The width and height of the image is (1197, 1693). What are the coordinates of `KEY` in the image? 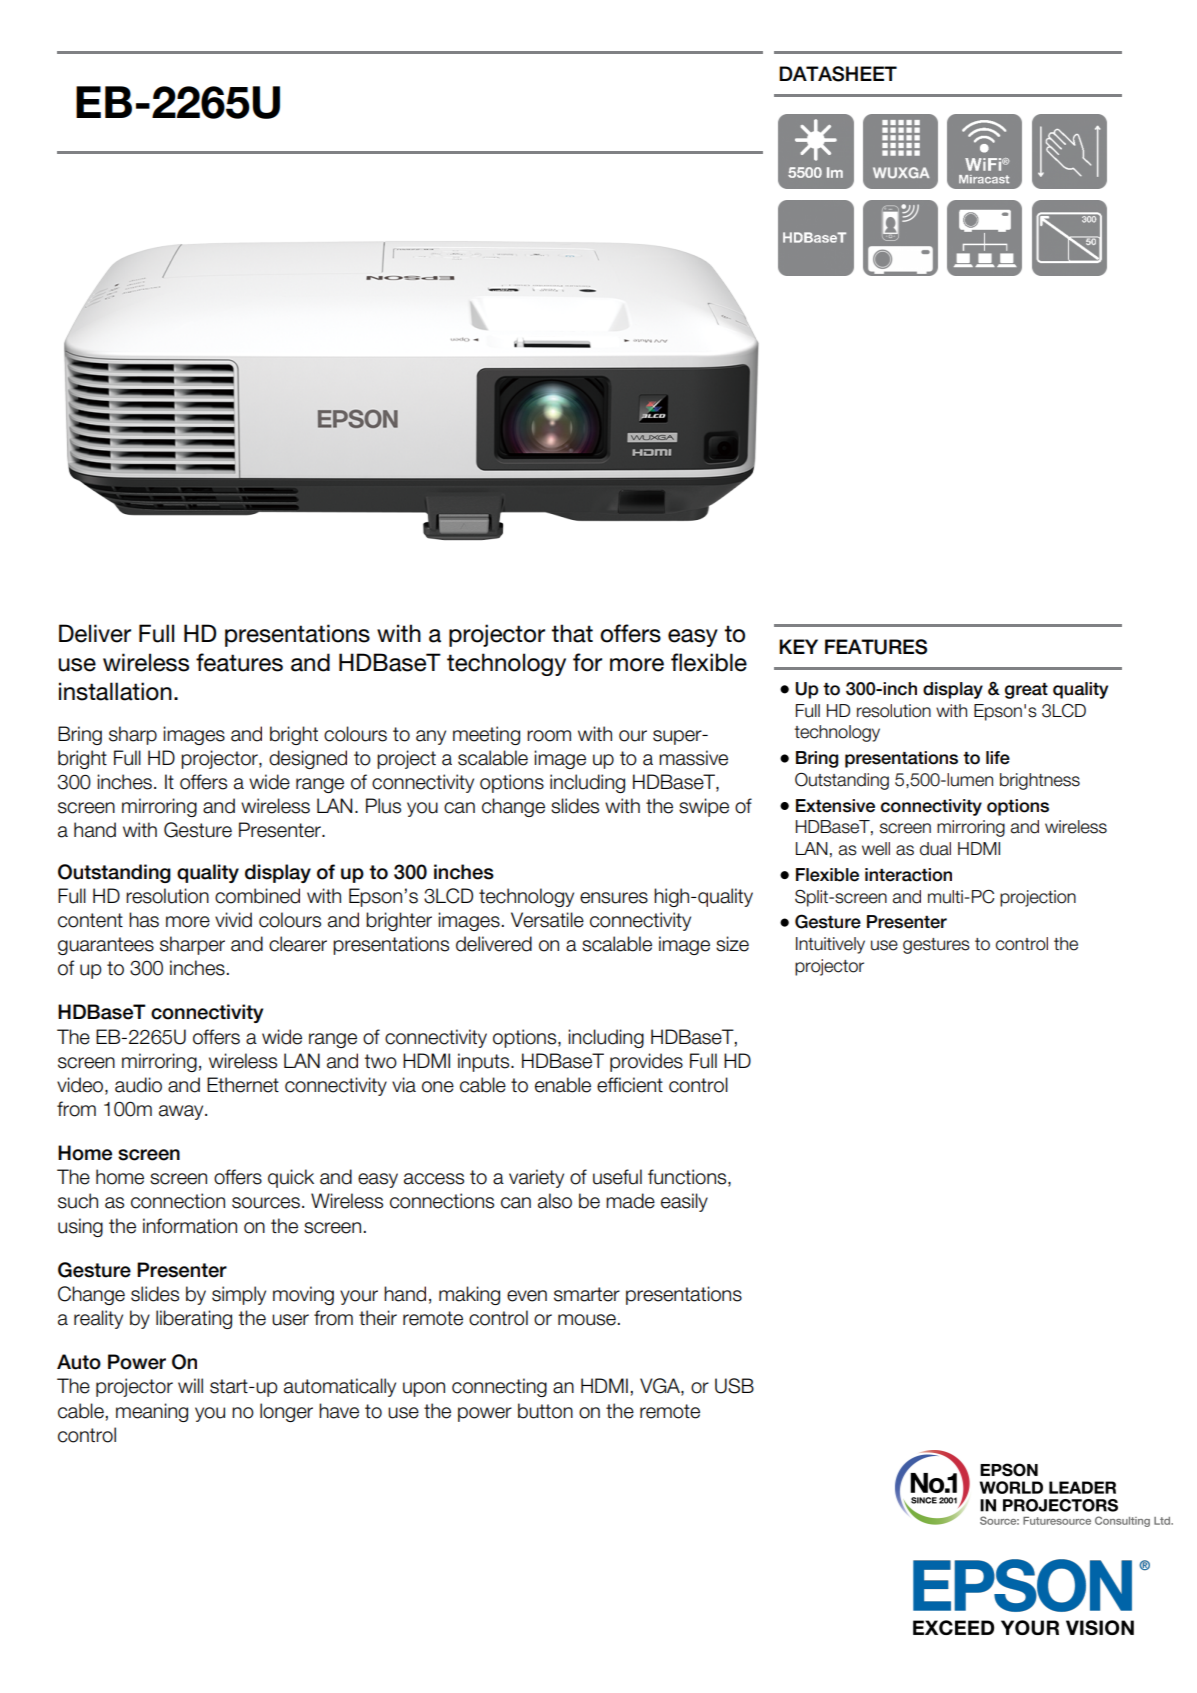 It's located at (798, 646).
